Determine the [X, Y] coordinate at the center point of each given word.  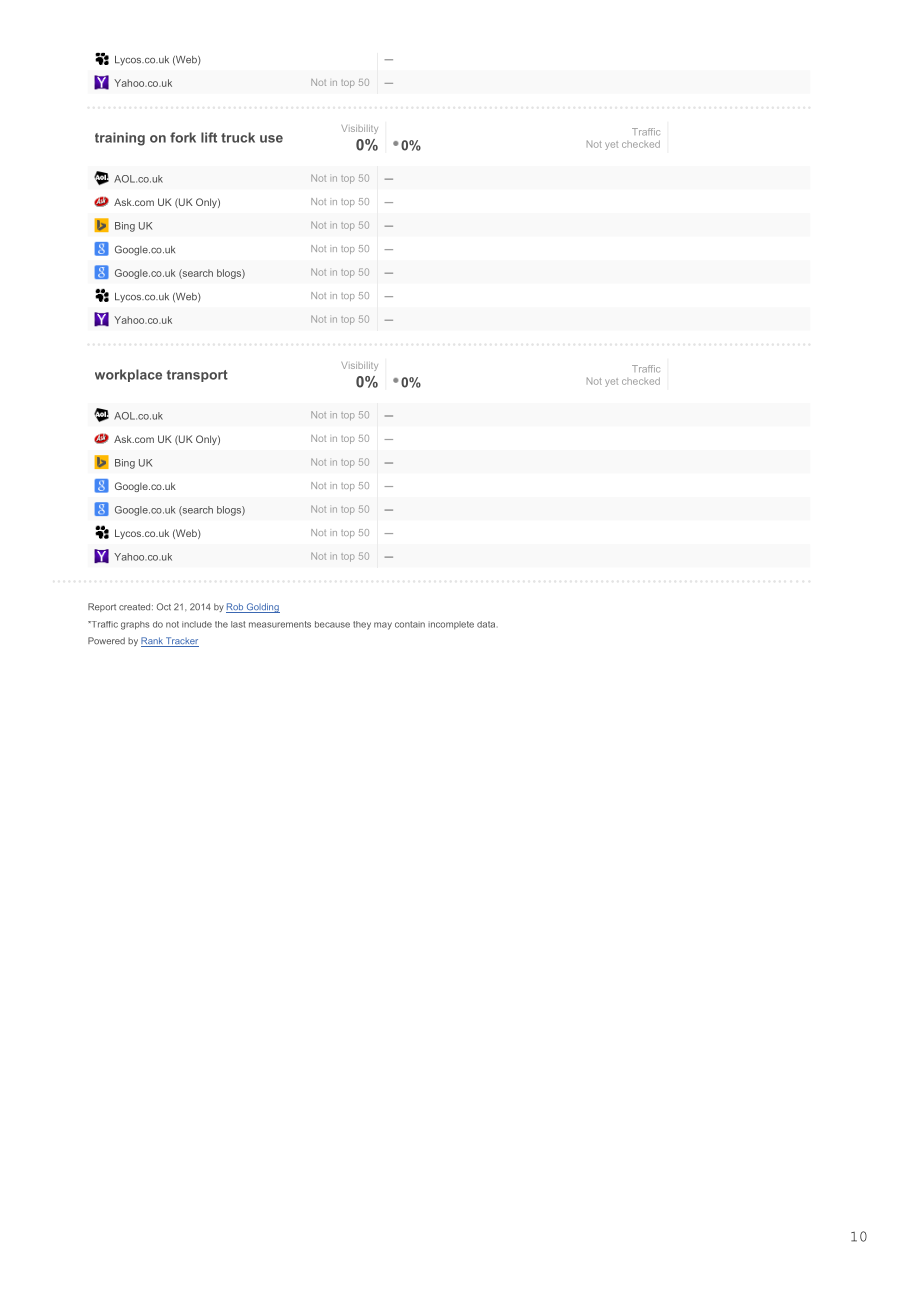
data [487, 624]
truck [238, 137]
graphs [135, 625]
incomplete [451, 625]
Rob [236, 608]
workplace [128, 375]
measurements [280, 624]
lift [209, 137]
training [120, 139]
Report [102, 607]
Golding [262, 608]
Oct [164, 607]
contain [410, 624]
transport [197, 376]
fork [183, 137]
